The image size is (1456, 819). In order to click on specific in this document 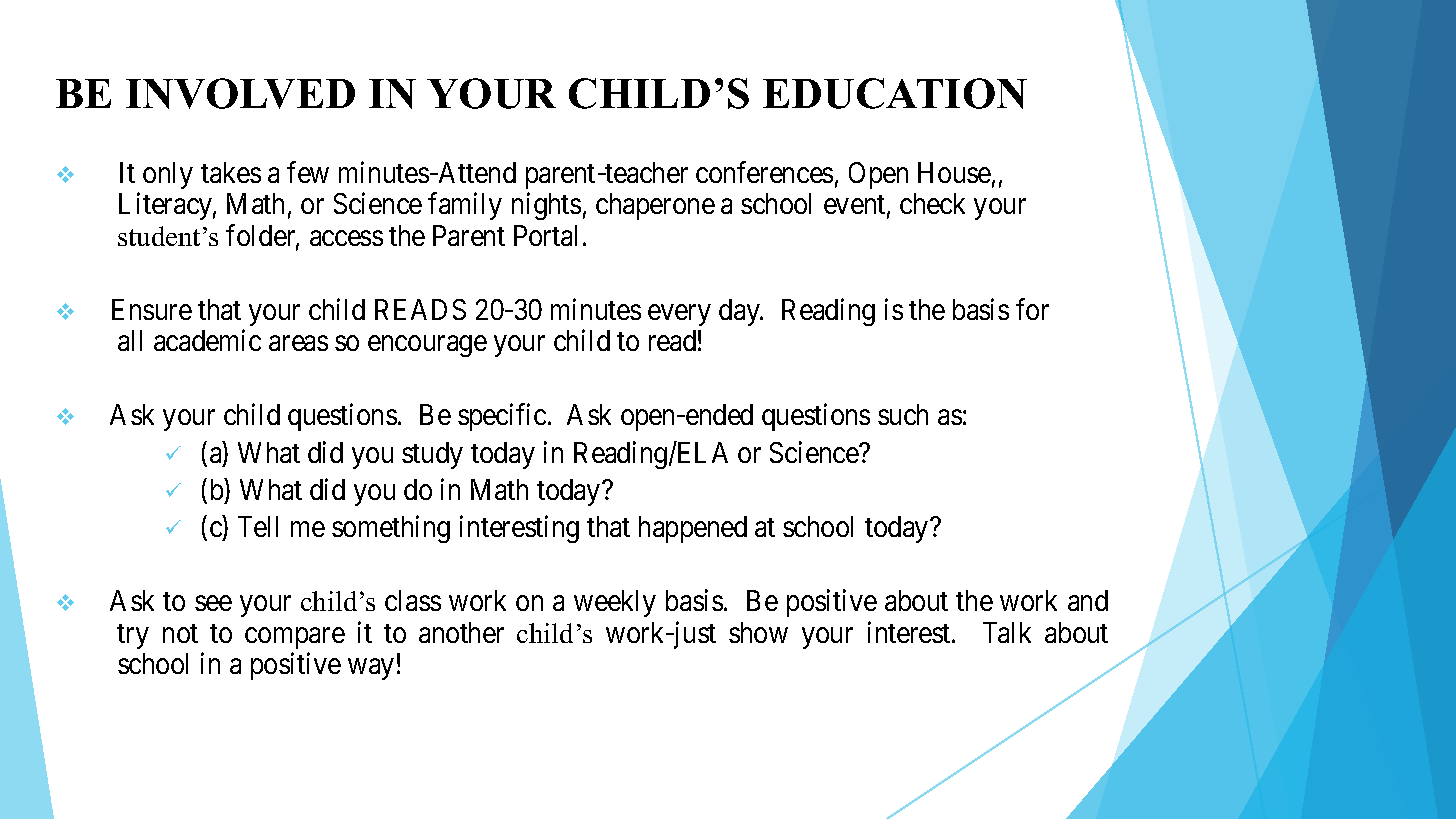, I will do `click(502, 417)`.
